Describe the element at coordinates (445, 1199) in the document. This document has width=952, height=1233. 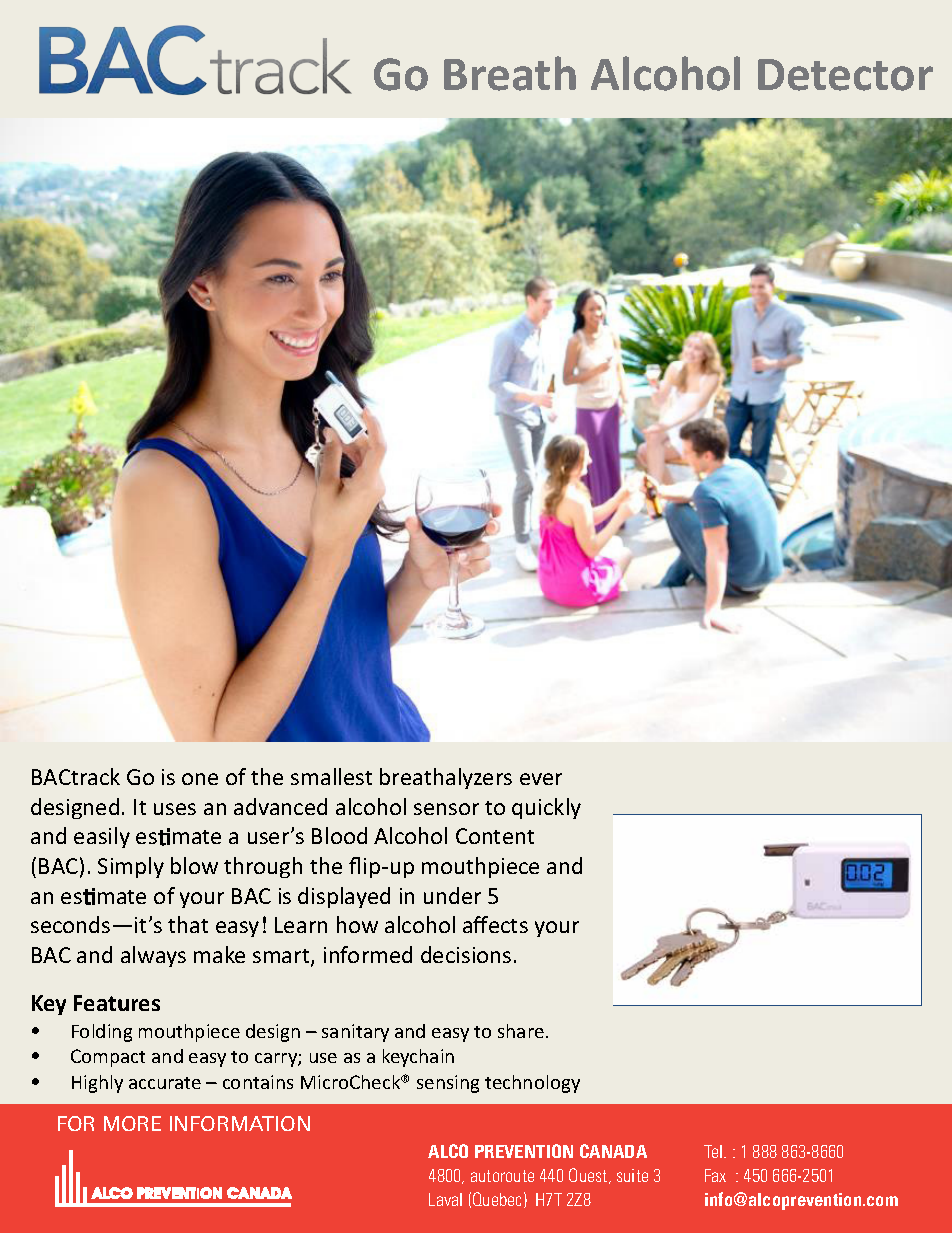
I see `Laval` at that location.
